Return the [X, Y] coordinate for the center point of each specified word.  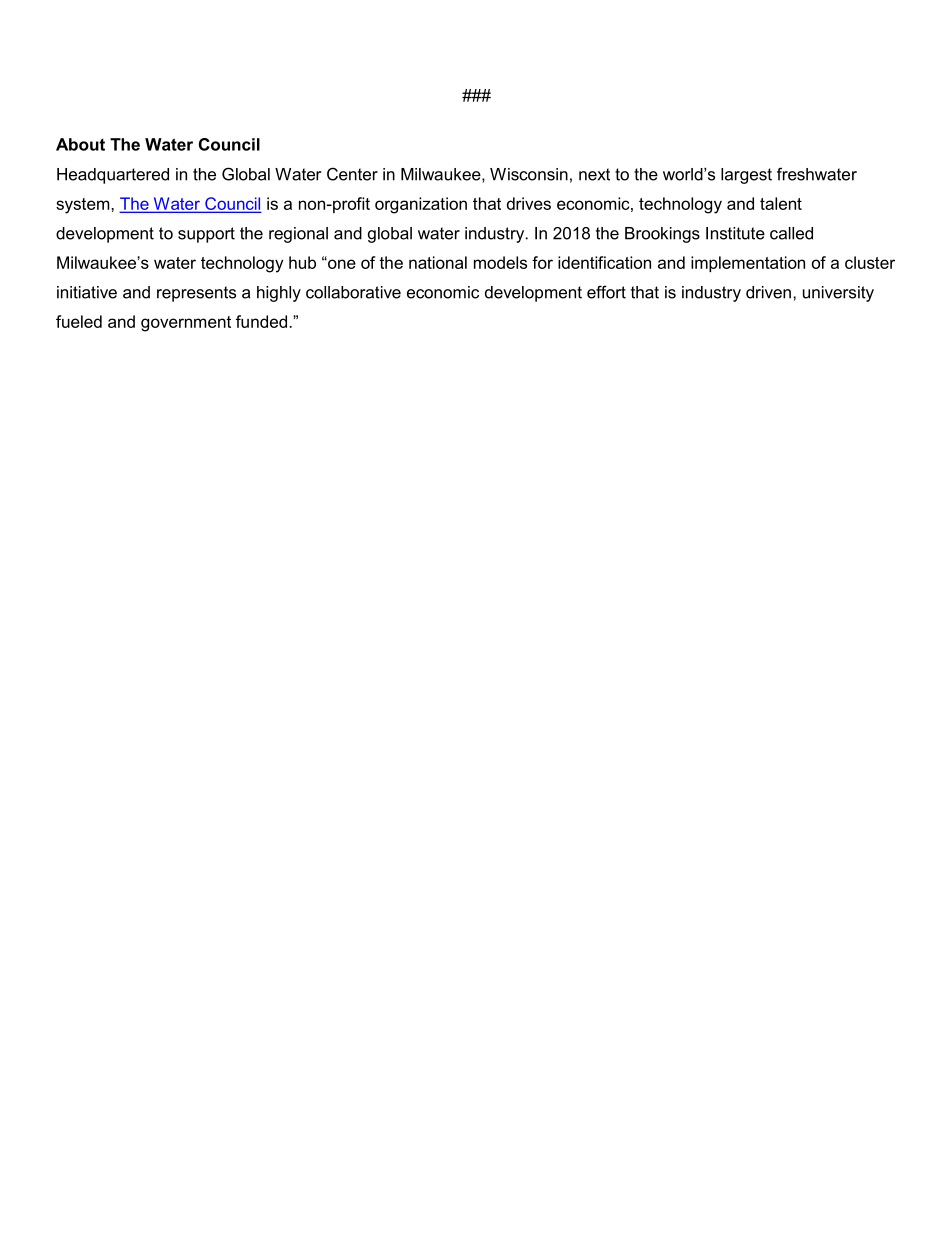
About [80, 144]
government [186, 324]
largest [746, 176]
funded [261, 321]
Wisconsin [529, 174]
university [838, 294]
